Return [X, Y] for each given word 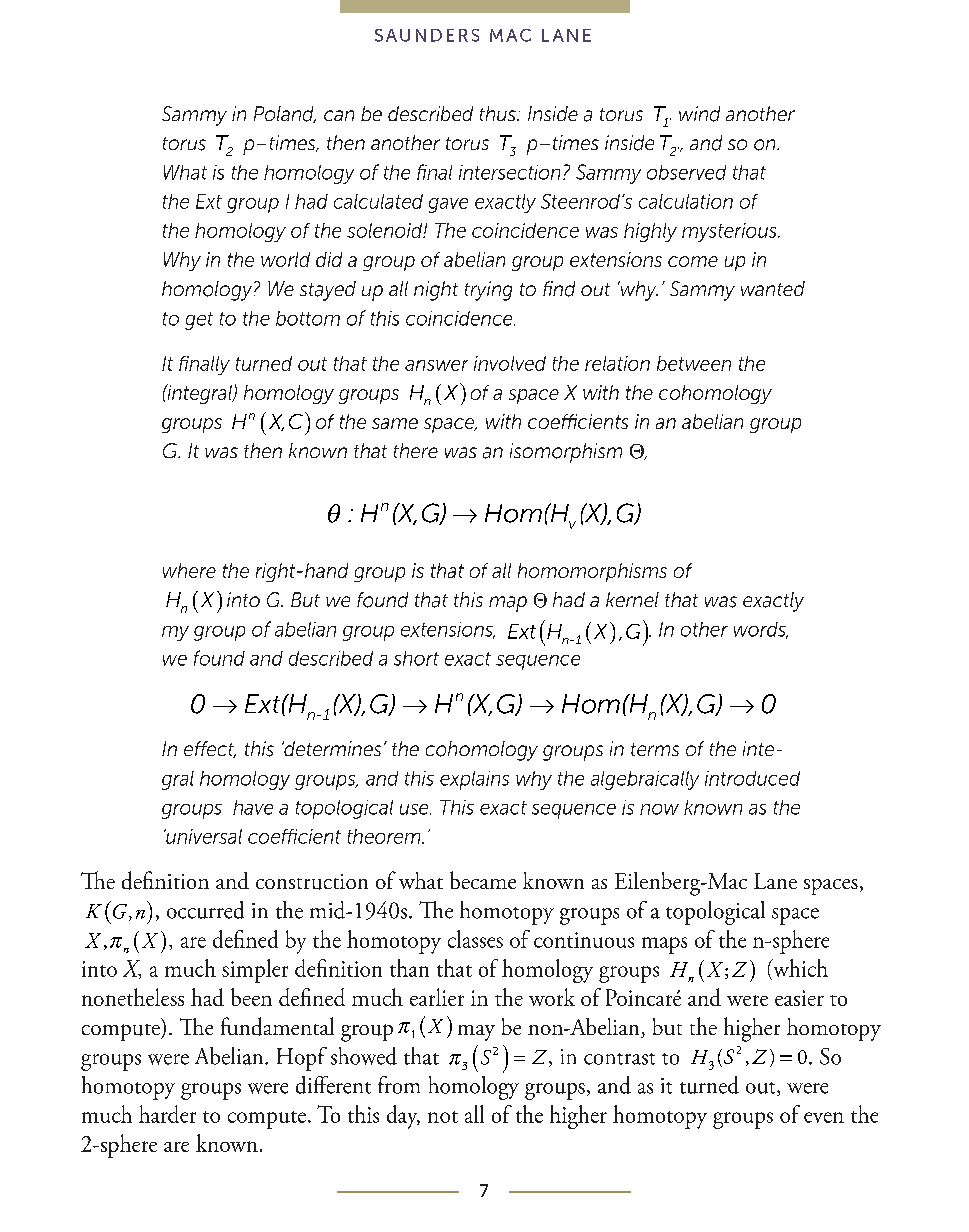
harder [167, 1114]
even [824, 1117]
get [199, 321]
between [694, 363]
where [189, 570]
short [416, 658]
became [483, 880]
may [476, 1033]
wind [699, 114]
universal [203, 836]
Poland [285, 114]
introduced [752, 778]
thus [499, 113]
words [761, 630]
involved [510, 363]
